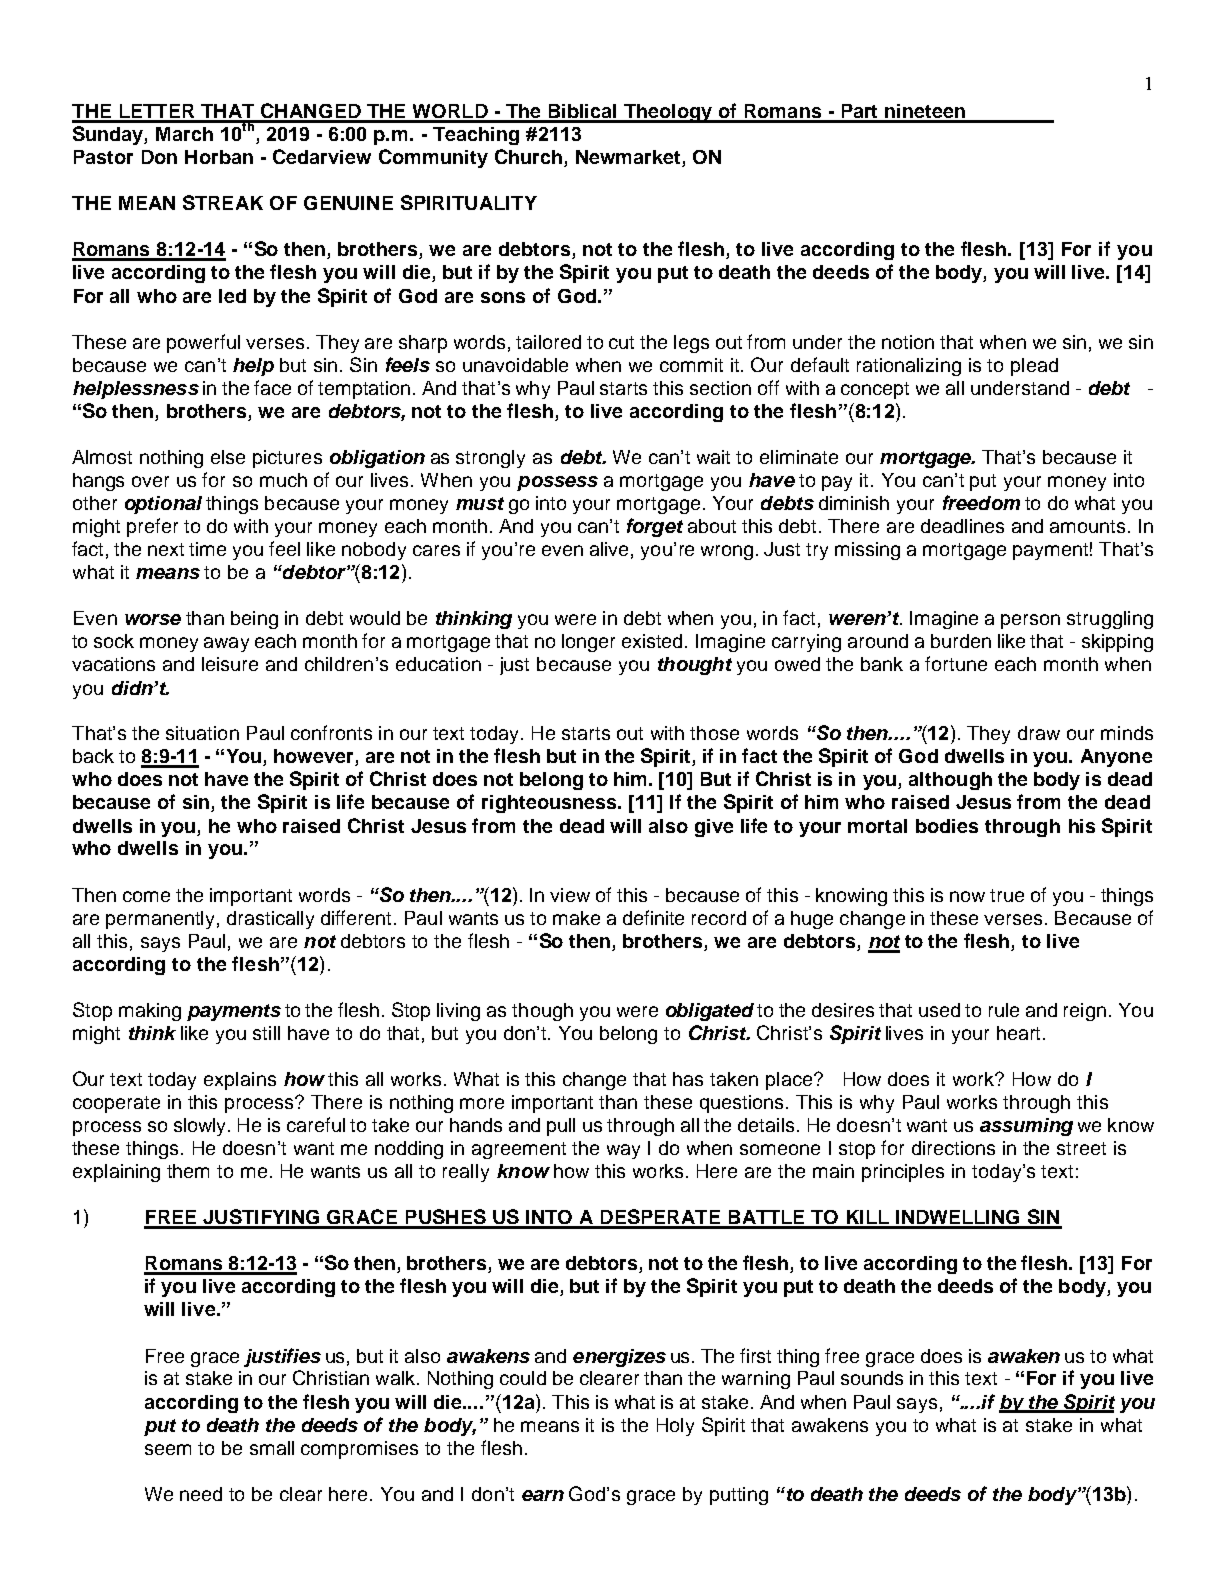 The width and height of the screenshot is (1226, 1587). What do you see at coordinates (168, 1449) in the screenshot?
I see `seem` at bounding box center [168, 1449].
